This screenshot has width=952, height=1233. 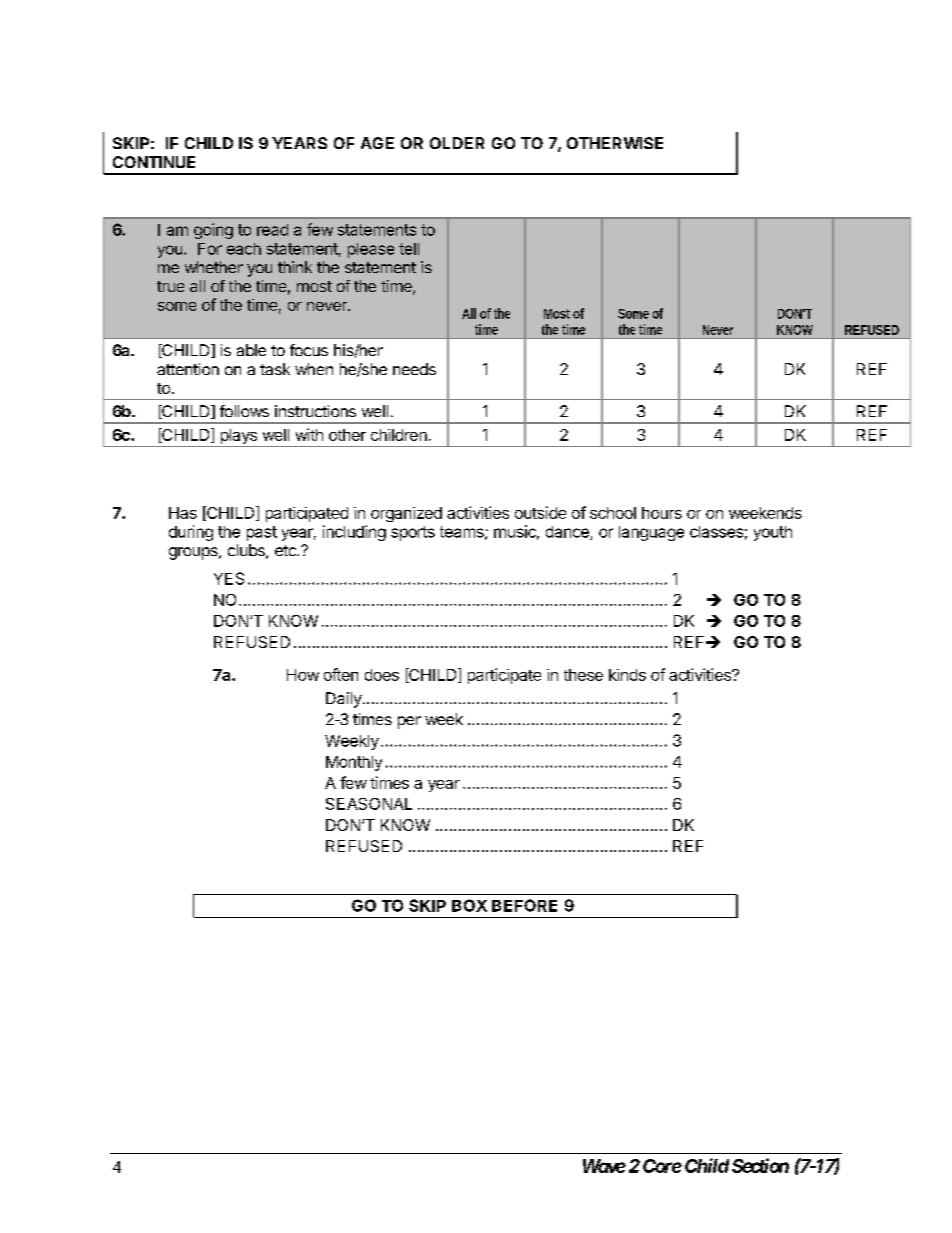 What do you see at coordinates (760, 1165) in the screenshot?
I see `Section` at bounding box center [760, 1165].
